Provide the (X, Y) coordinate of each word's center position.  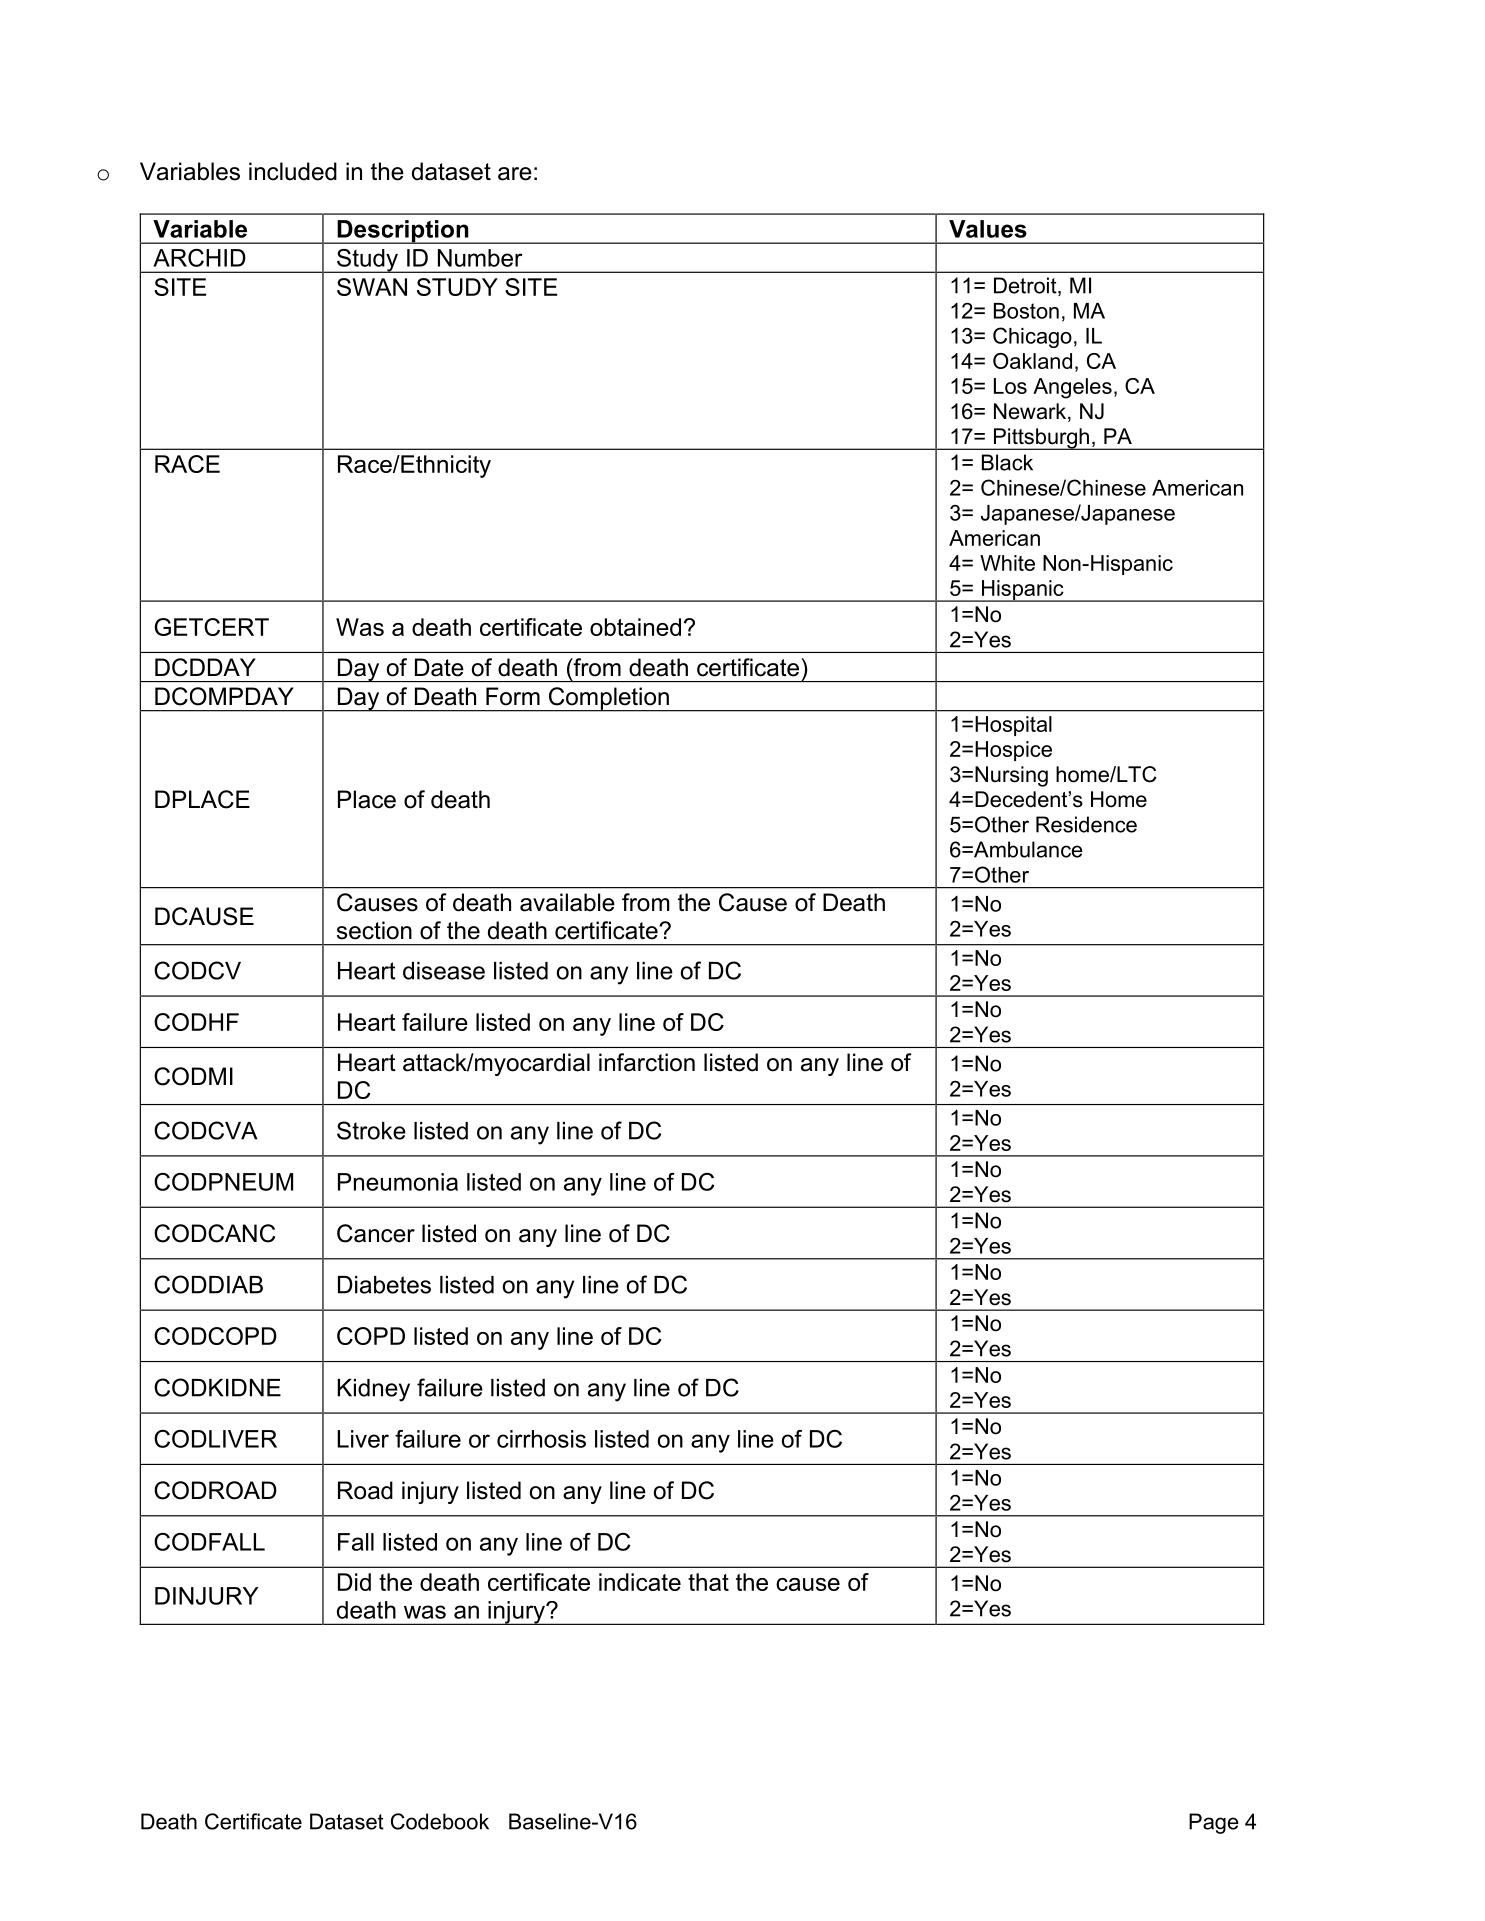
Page (1214, 1823)
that (708, 1582)
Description (403, 232)
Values (988, 229)
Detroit (1026, 286)
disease (444, 971)
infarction (647, 1062)
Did (354, 1582)
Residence (1086, 824)
